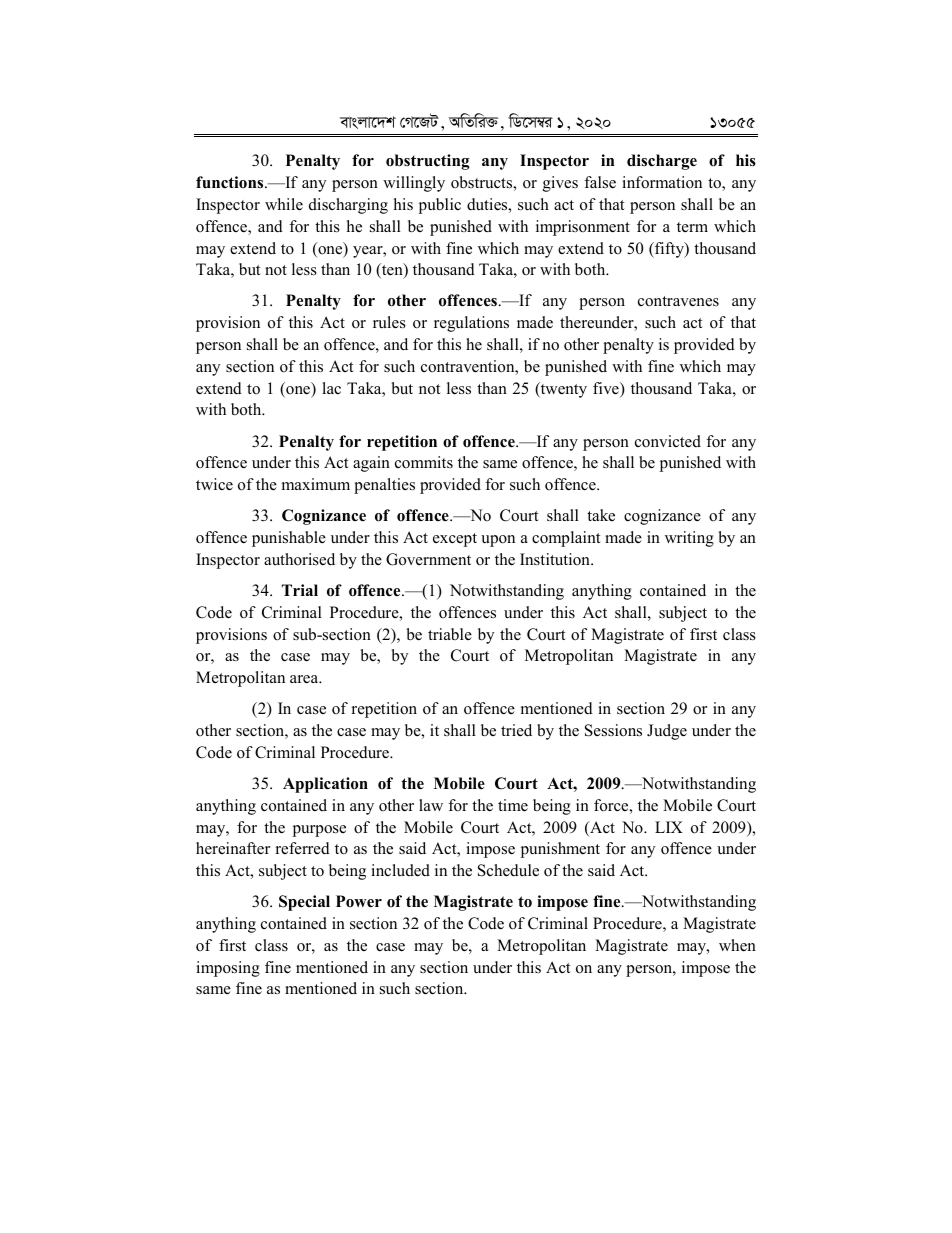  I want to click on while, so click(284, 204).
